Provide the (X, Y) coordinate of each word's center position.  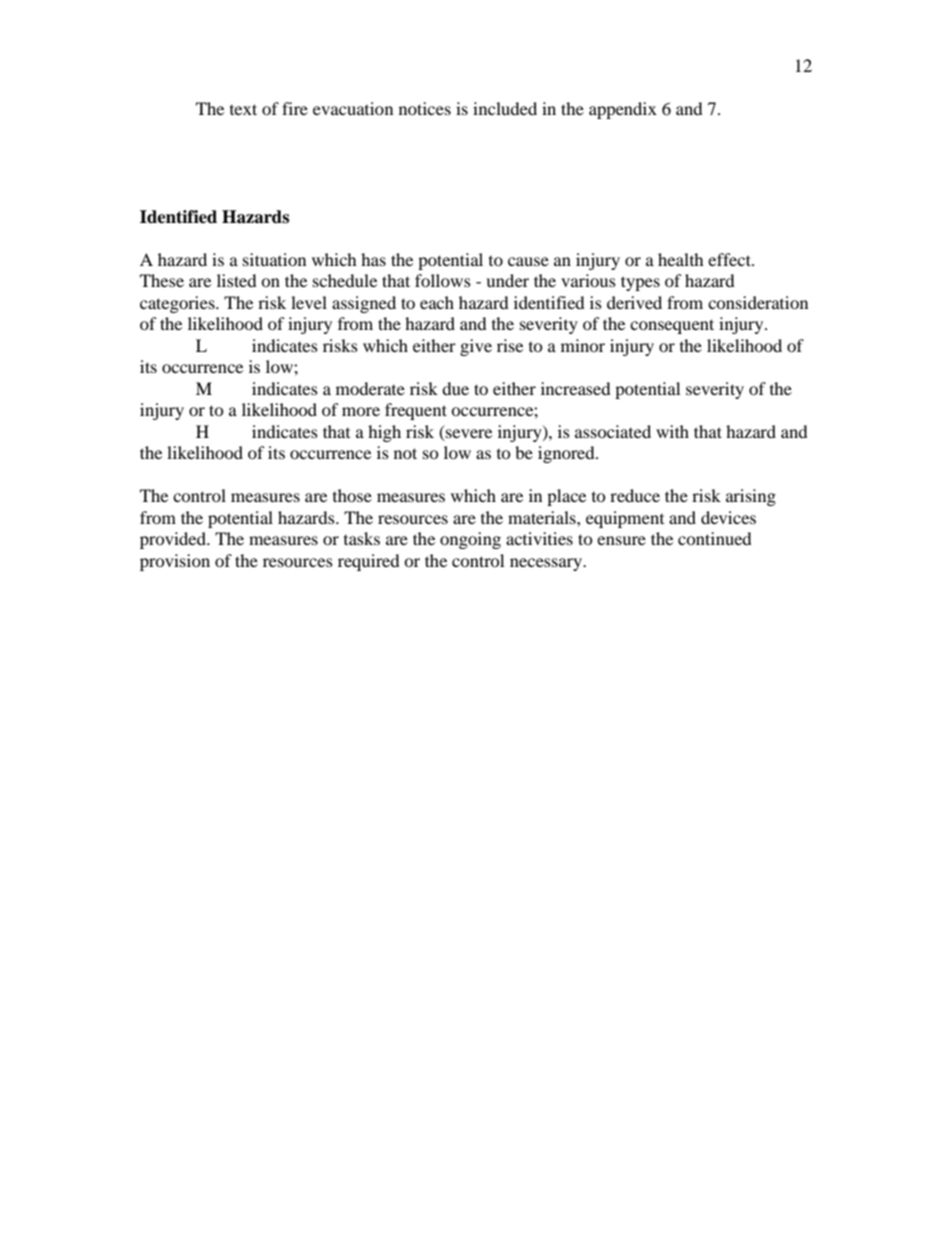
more (361, 411)
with (672, 431)
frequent (416, 411)
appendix (623, 110)
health (681, 259)
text (243, 109)
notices (425, 108)
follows (443, 280)
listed (237, 280)
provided (174, 540)
